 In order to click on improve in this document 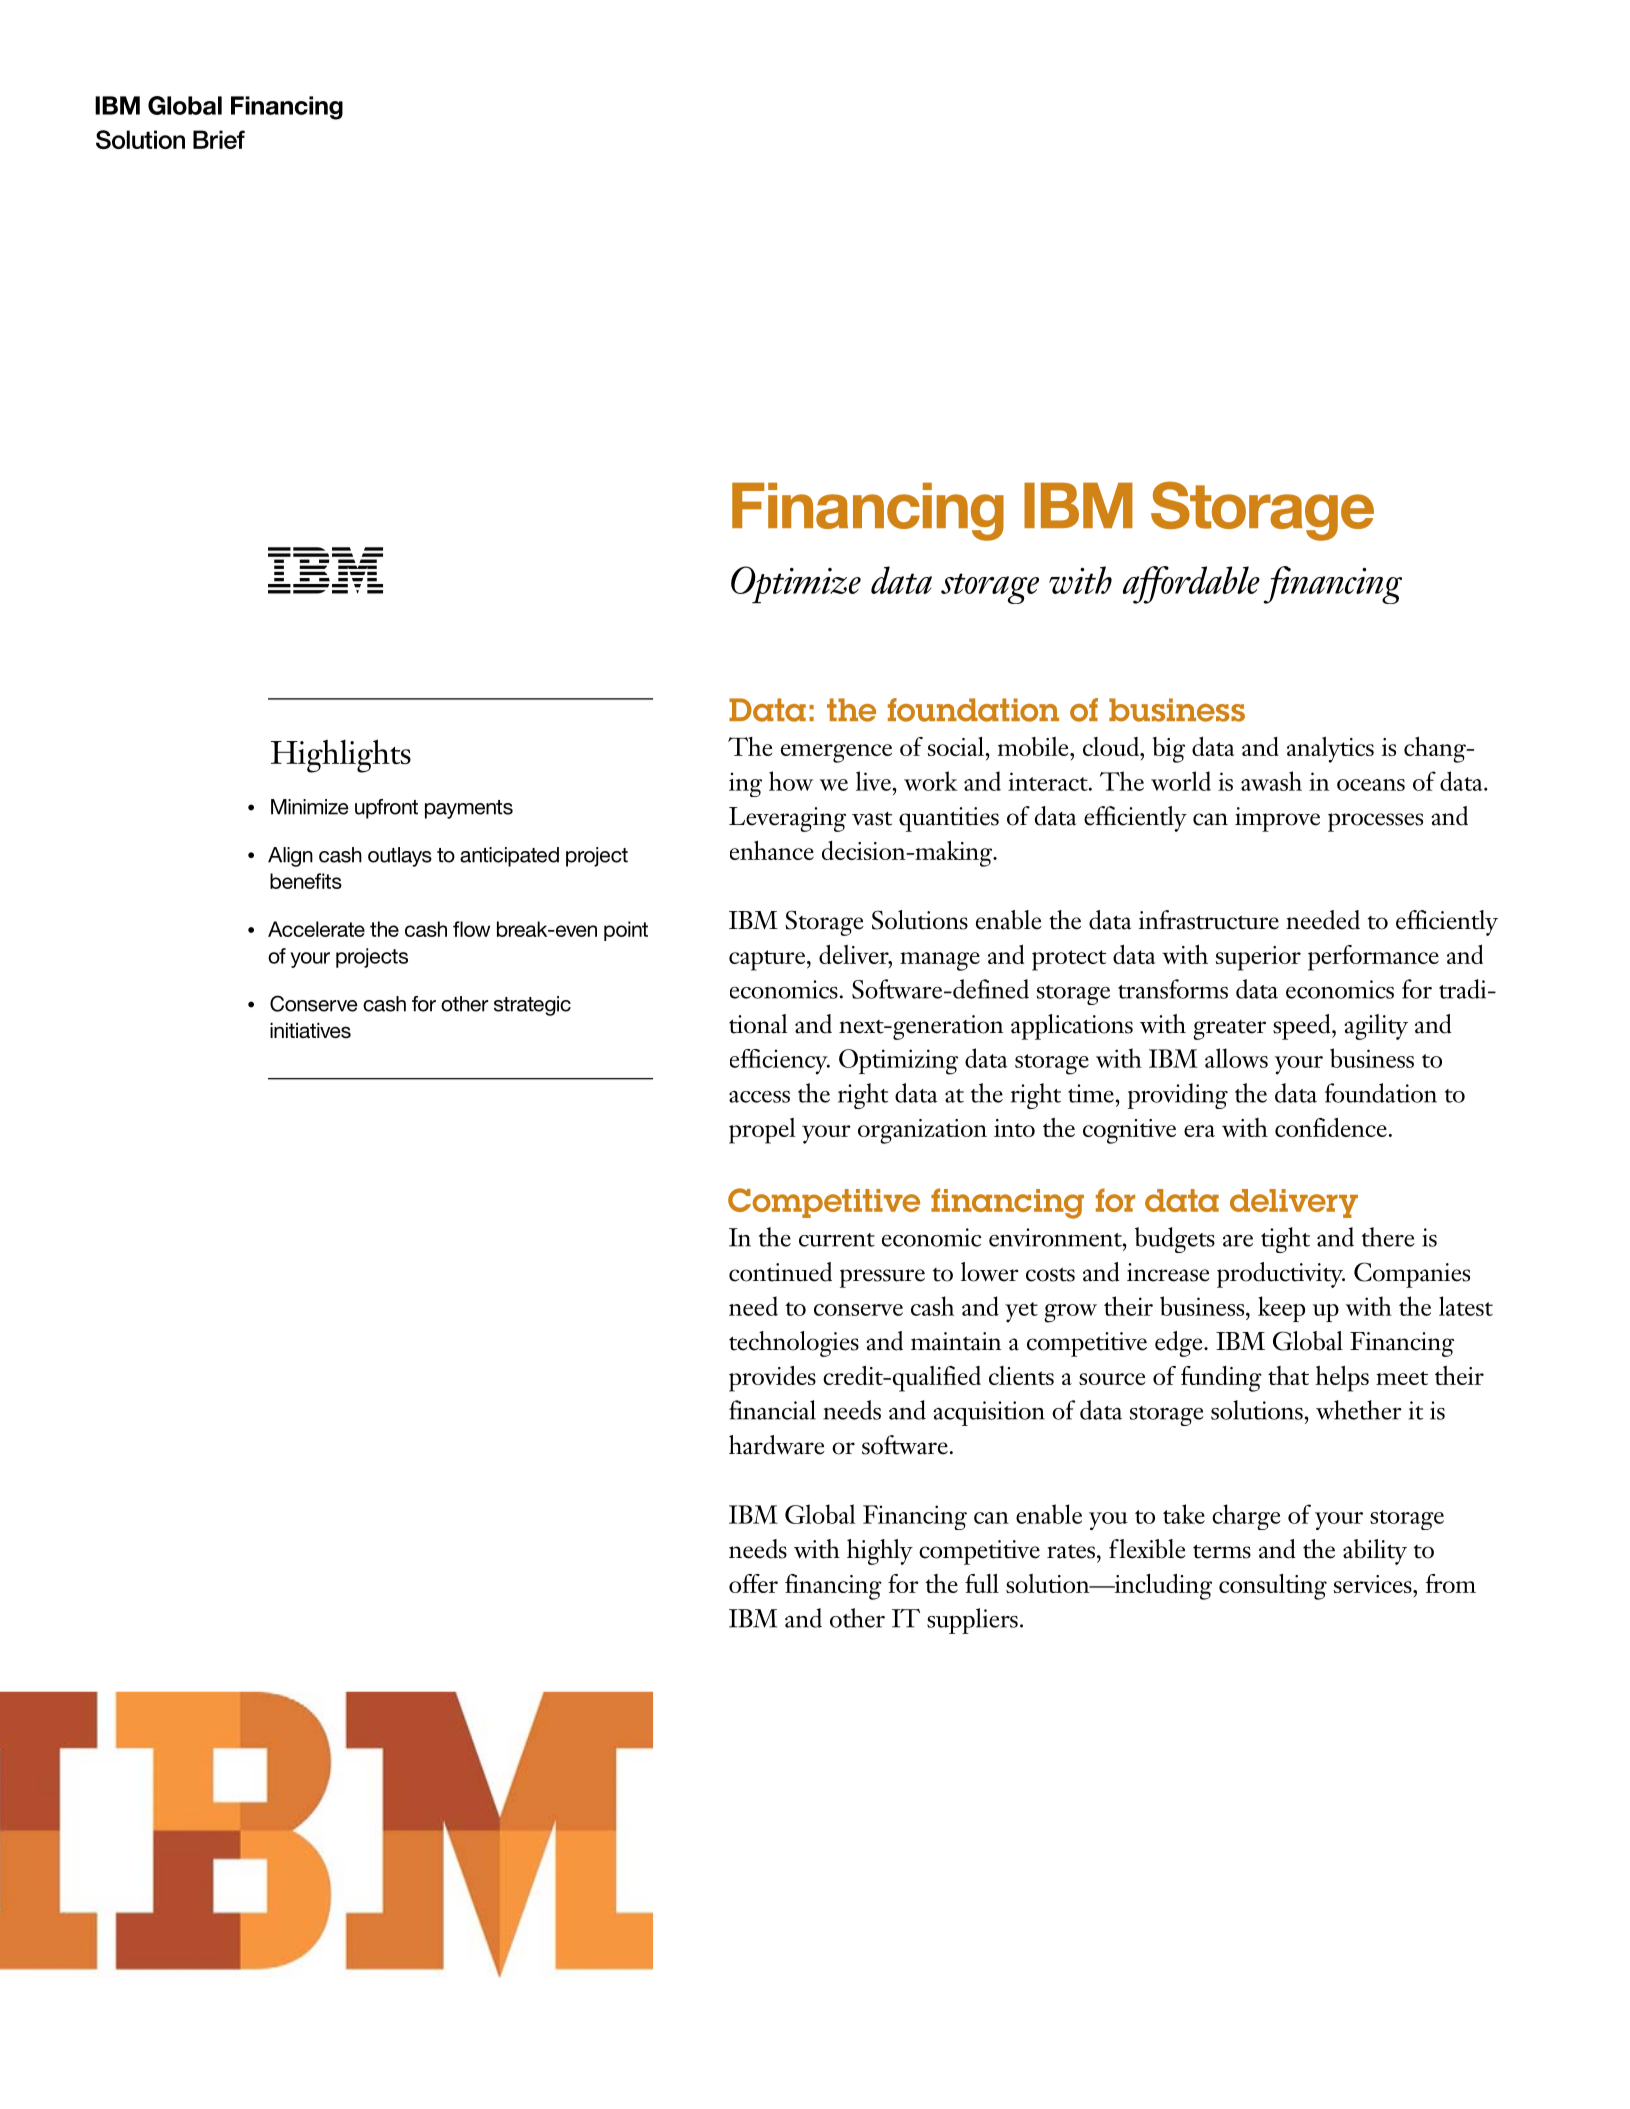, I will do `click(1277, 819)`.
